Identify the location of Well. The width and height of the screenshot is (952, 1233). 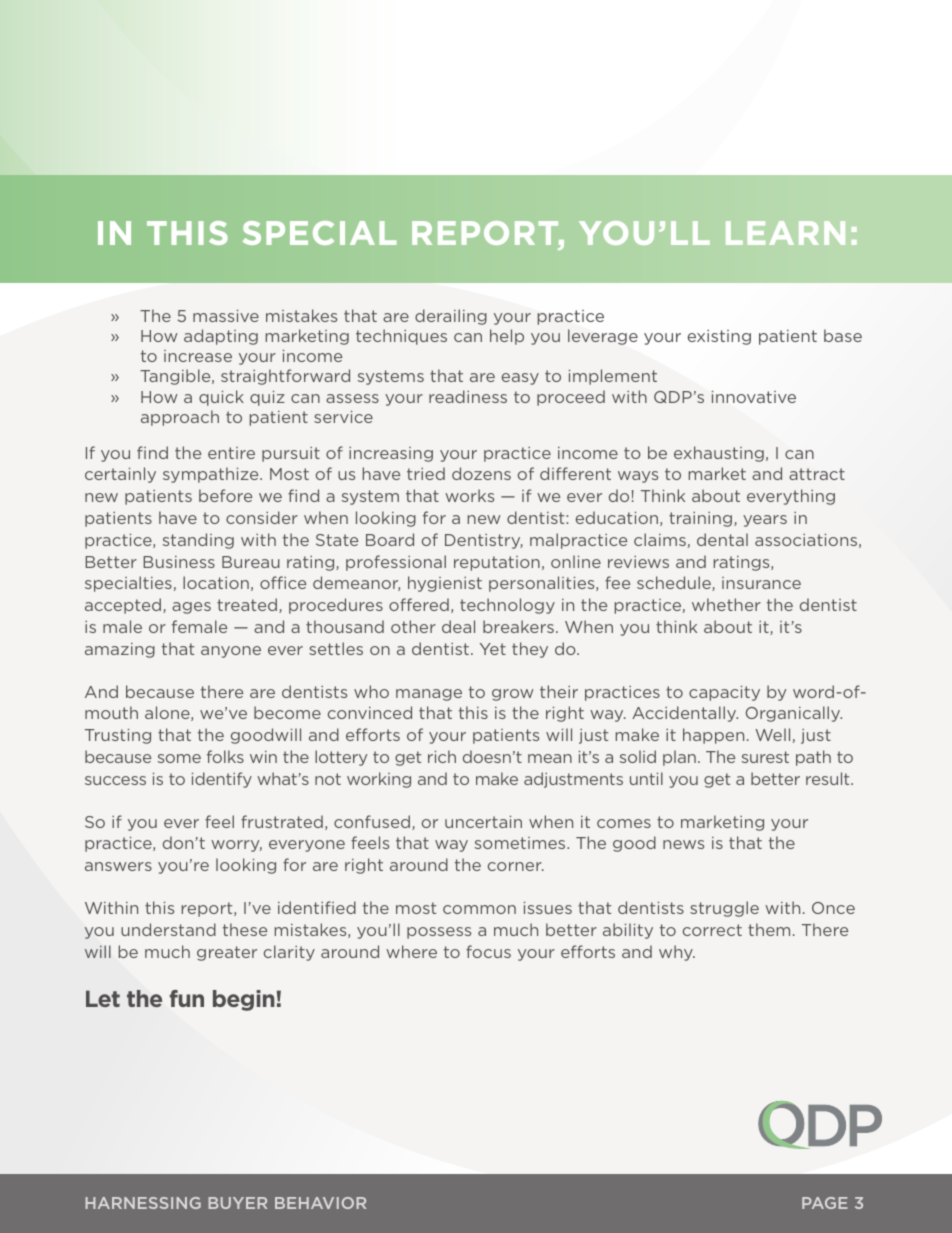
(772, 734).
